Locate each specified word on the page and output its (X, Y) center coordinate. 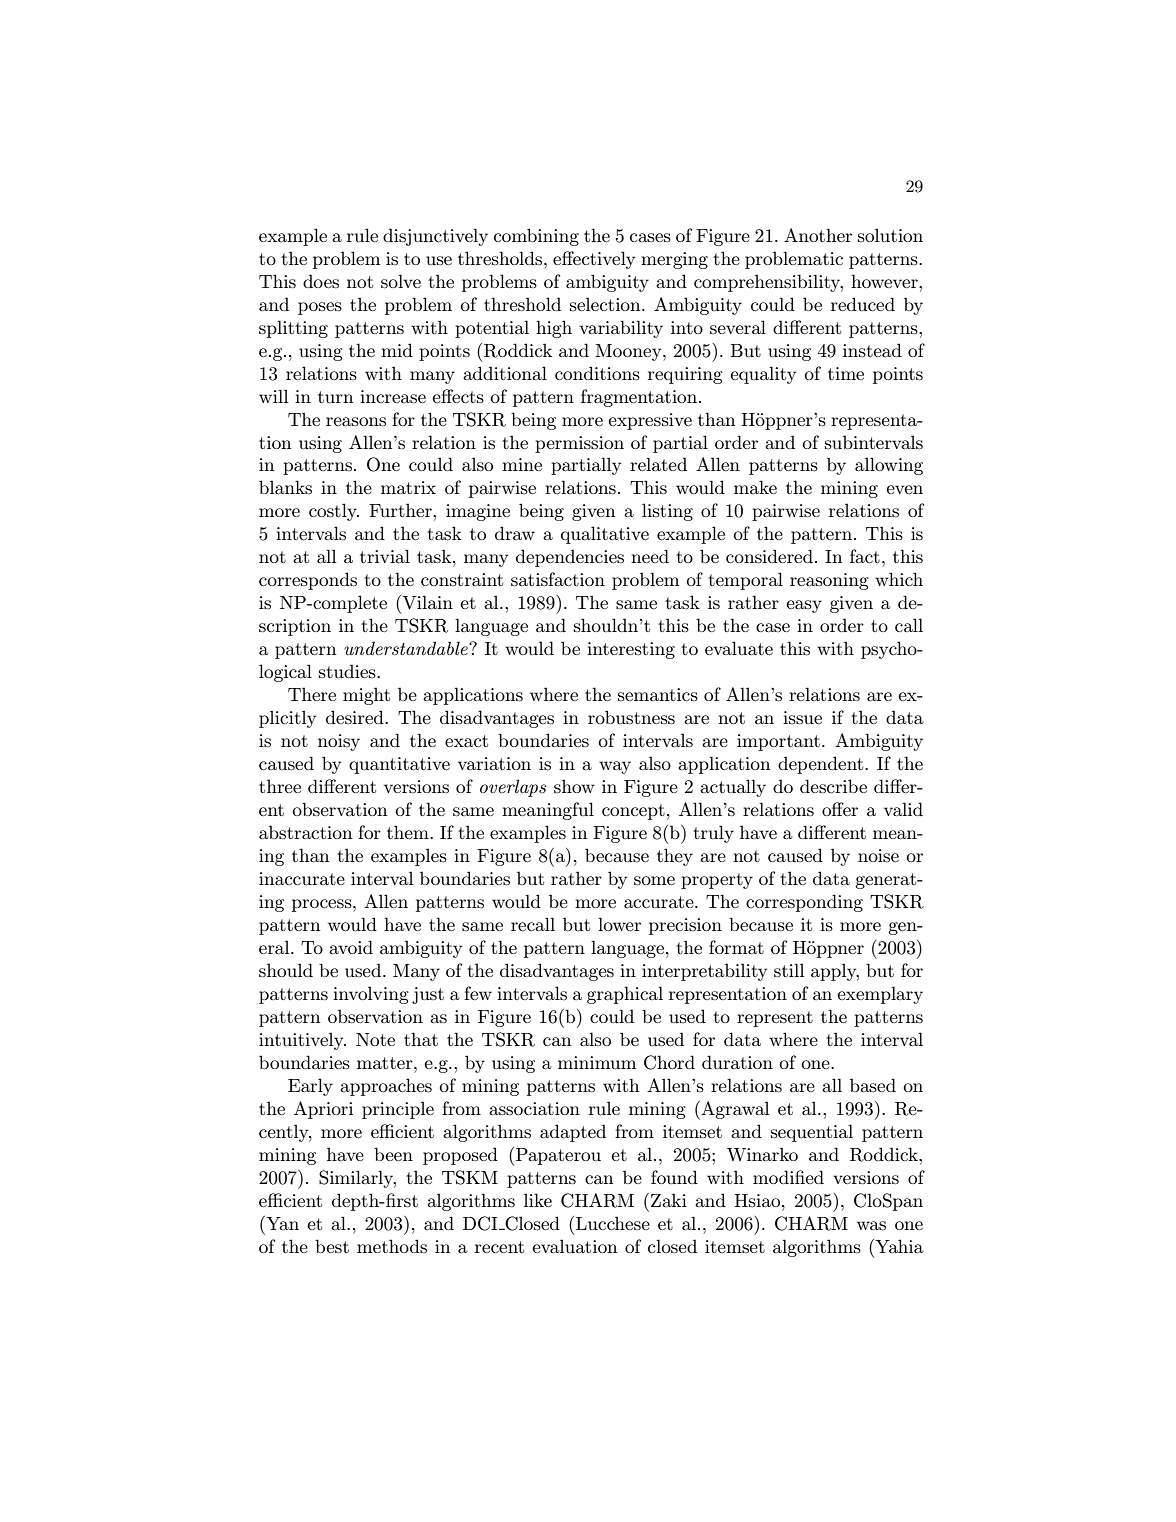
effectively (594, 260)
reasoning (829, 581)
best (332, 1246)
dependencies (570, 558)
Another (818, 235)
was (871, 1225)
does (321, 281)
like (538, 1200)
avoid (351, 947)
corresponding (804, 903)
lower (619, 924)
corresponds (308, 581)
